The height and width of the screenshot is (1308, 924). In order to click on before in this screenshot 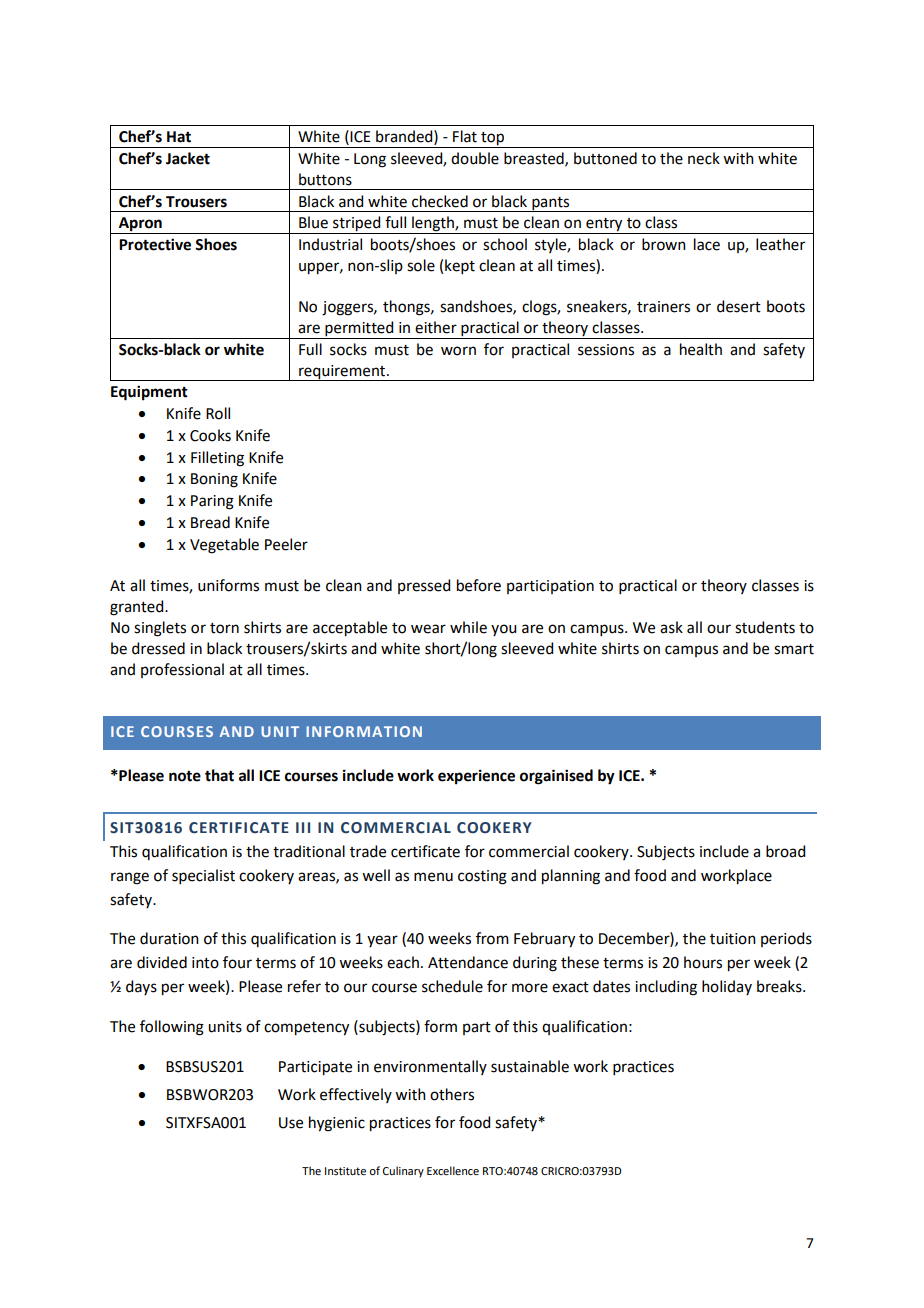, I will do `click(479, 585)`.
